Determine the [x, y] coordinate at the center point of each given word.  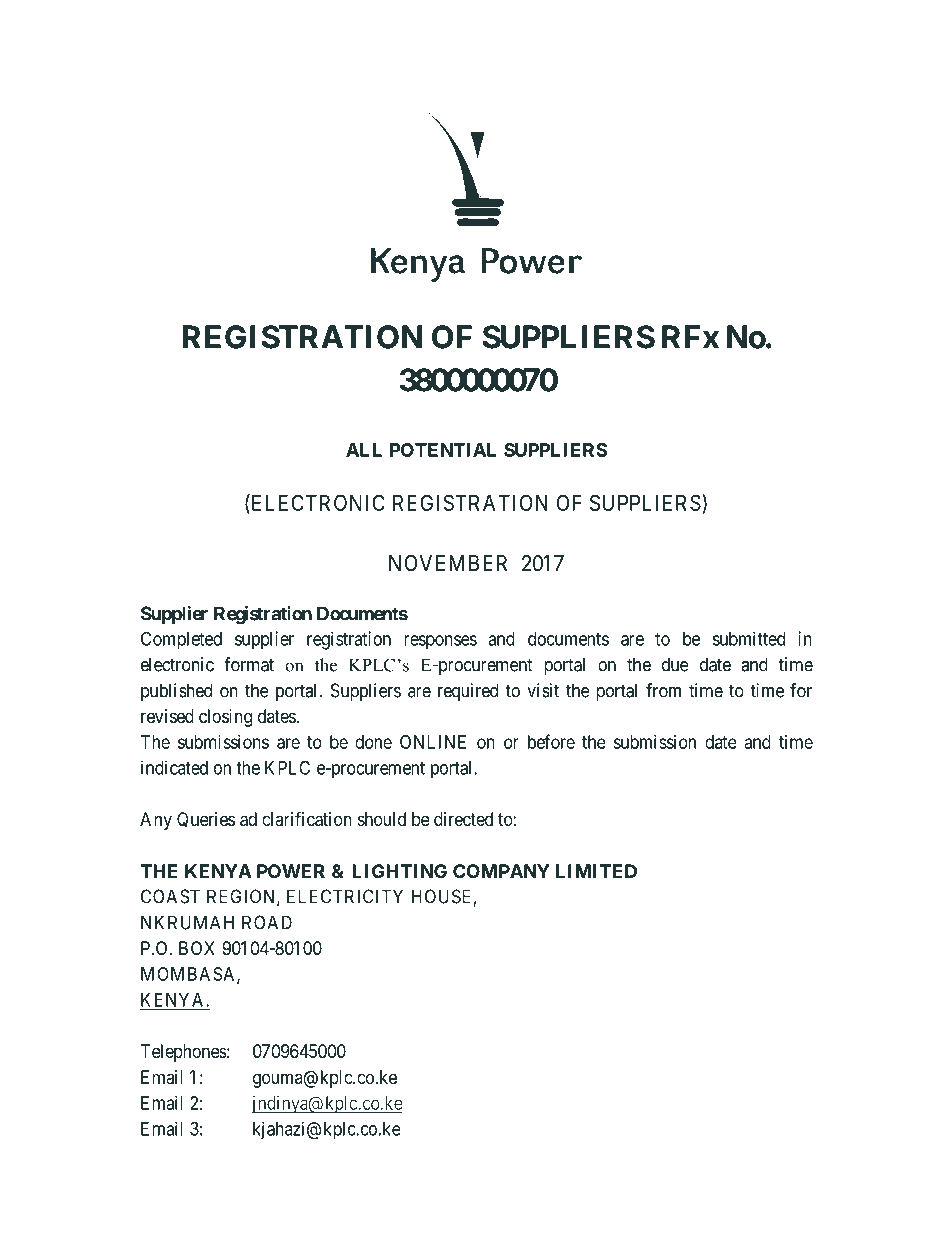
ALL [364, 450]
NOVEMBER [448, 563]
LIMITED [596, 871]
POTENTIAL [443, 450]
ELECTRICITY [345, 896]
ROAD [267, 922]
